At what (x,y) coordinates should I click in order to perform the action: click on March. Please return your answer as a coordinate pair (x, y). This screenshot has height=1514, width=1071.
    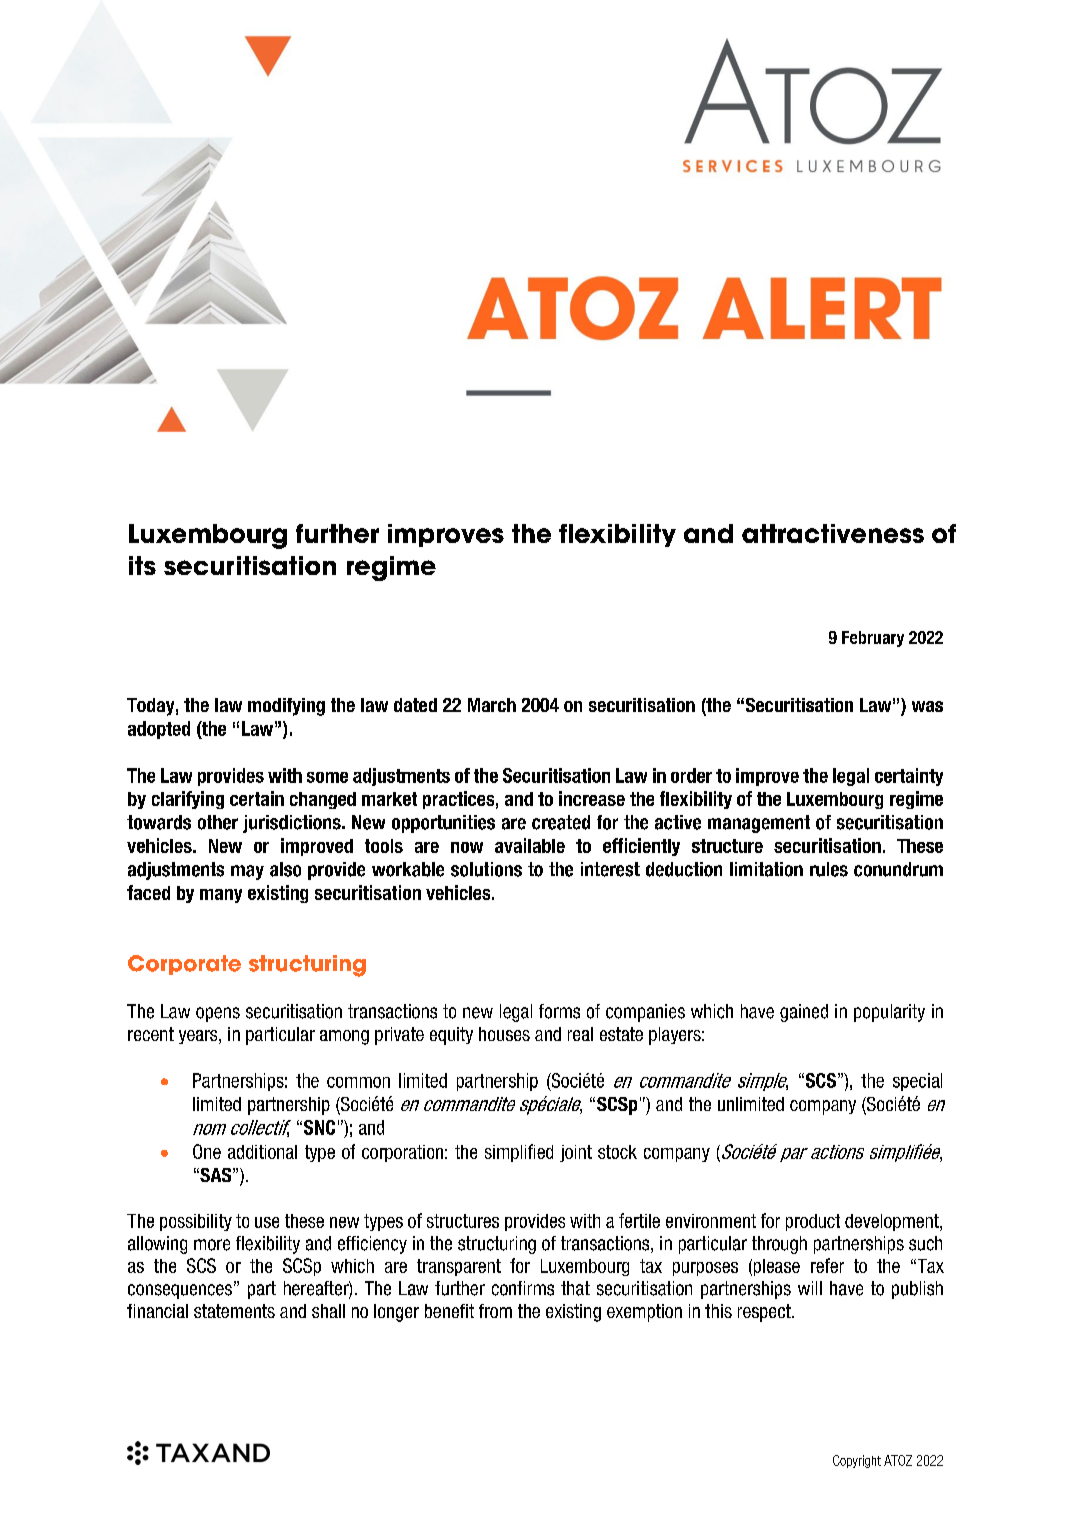
    Looking at the image, I should click on (492, 705).
